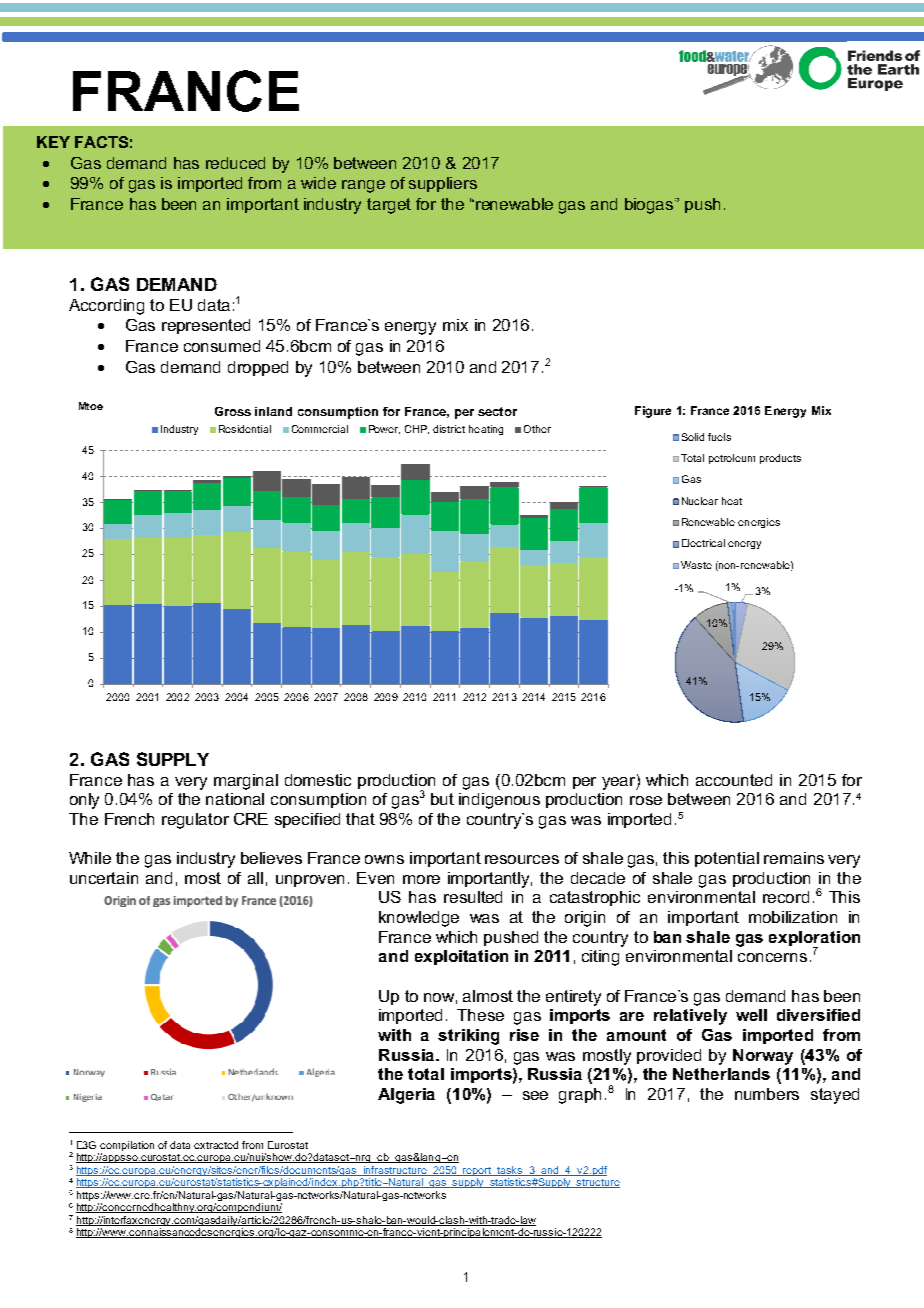 The width and height of the screenshot is (924, 1308). Describe the element at coordinates (104, 878) in the screenshot. I see `uncertain` at that location.
